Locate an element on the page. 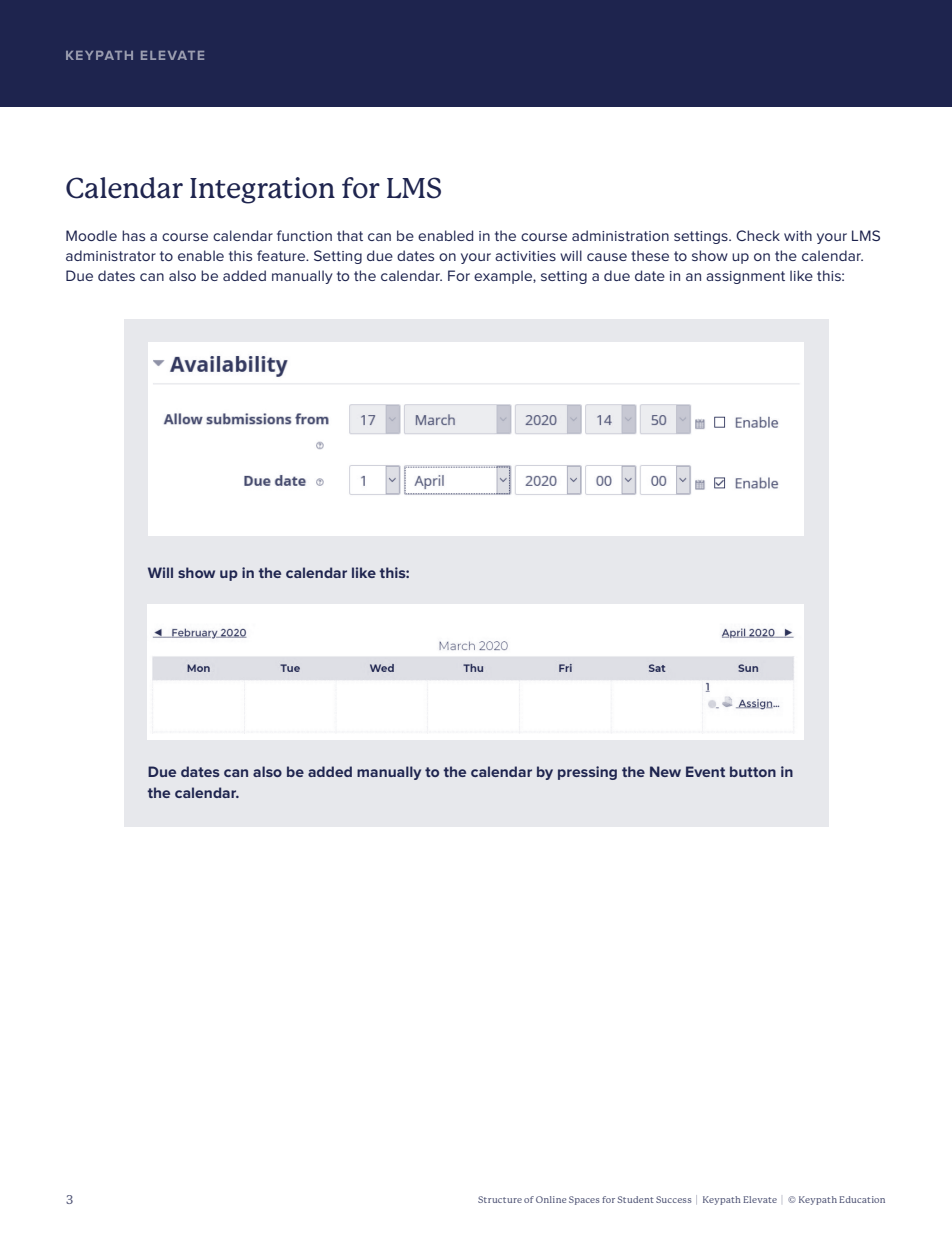  Event is located at coordinates (705, 771).
